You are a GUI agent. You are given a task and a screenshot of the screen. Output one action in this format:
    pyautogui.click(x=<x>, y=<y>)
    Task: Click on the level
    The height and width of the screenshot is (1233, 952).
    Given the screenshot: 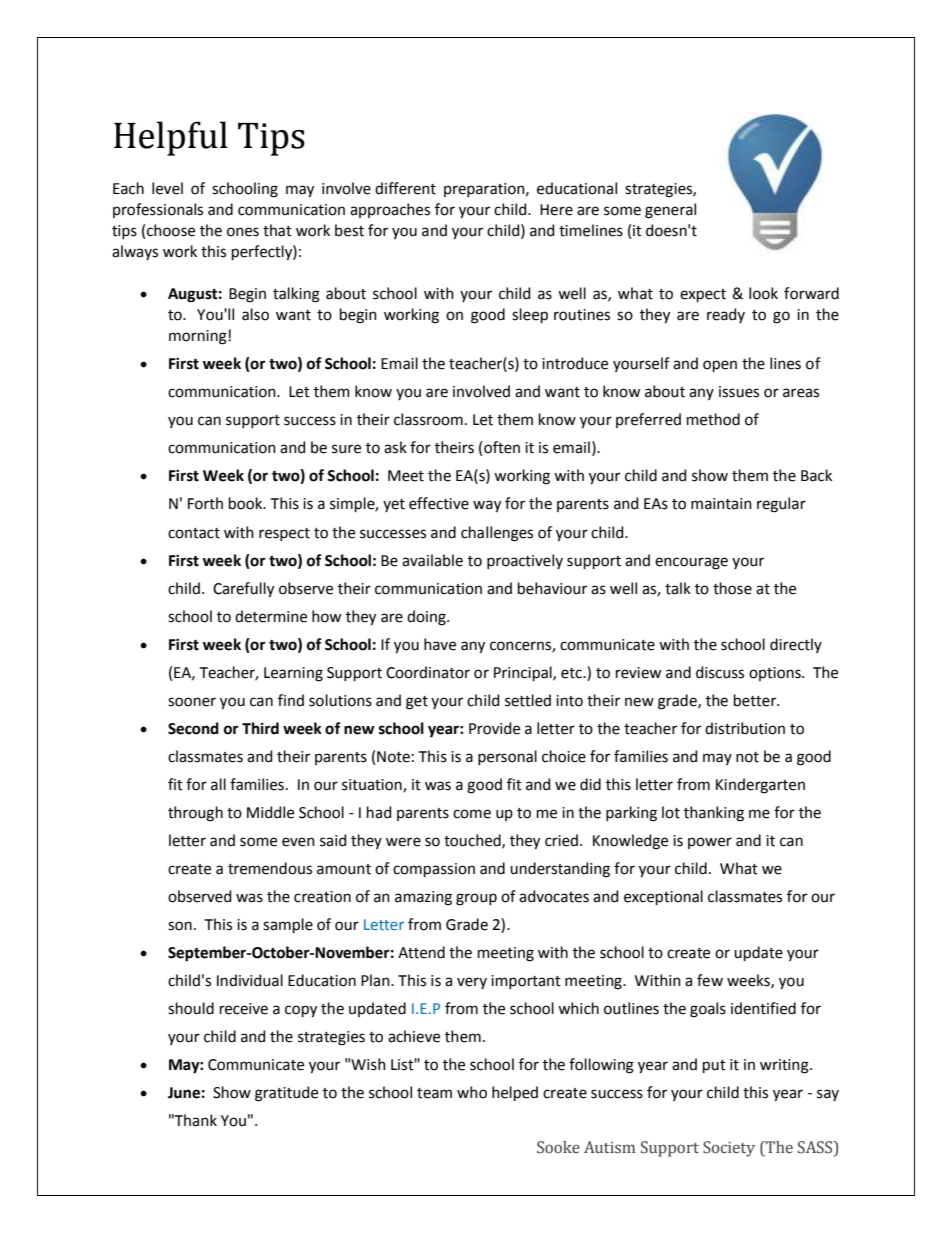 What is the action you would take?
    pyautogui.click(x=167, y=188)
